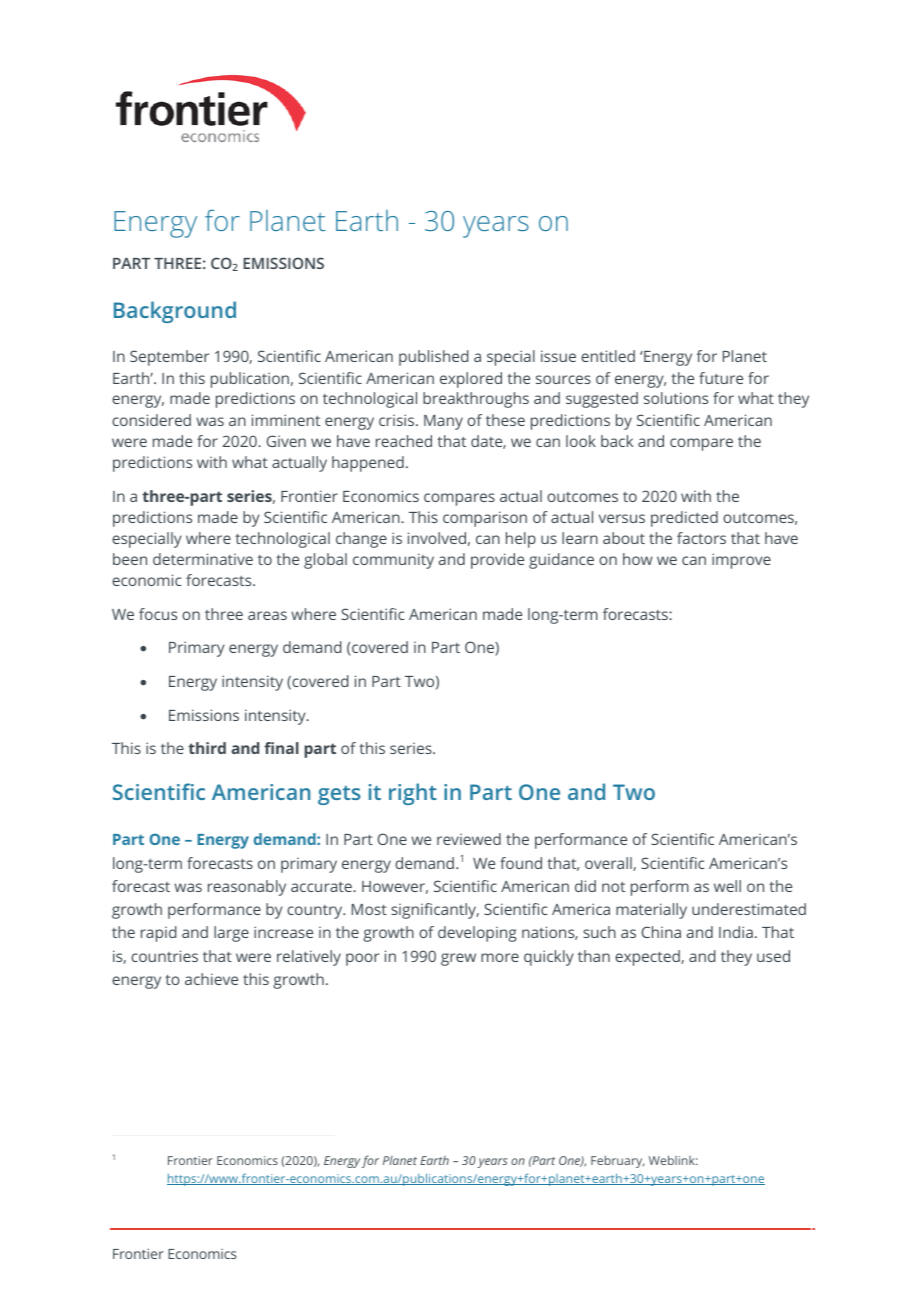 This screenshot has width=924, height=1308. Describe the element at coordinates (497, 561) in the screenshot. I see `provide` at that location.
